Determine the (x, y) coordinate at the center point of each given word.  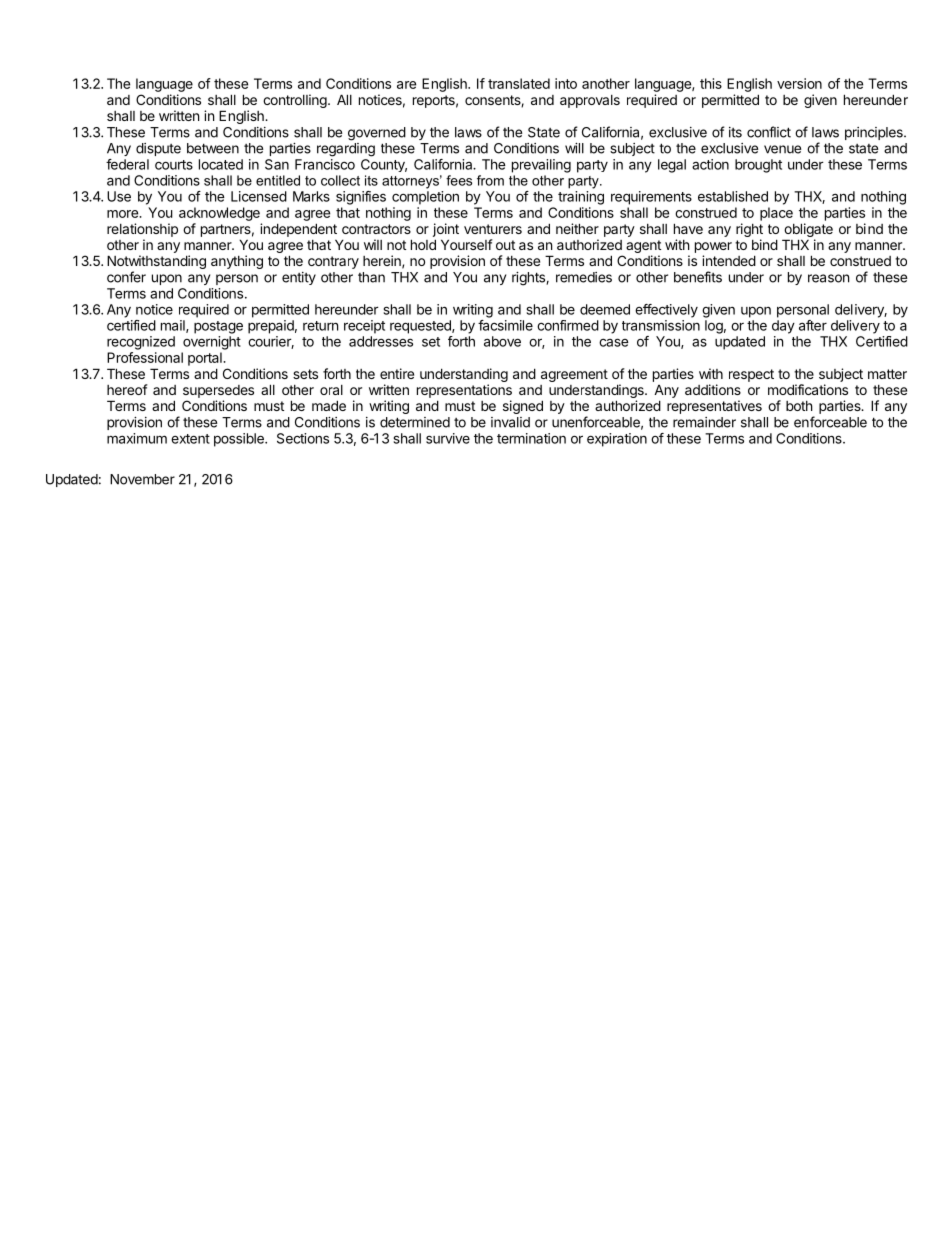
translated (519, 83)
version (799, 83)
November (142, 479)
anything (237, 262)
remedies (584, 277)
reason (828, 278)
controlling (296, 101)
